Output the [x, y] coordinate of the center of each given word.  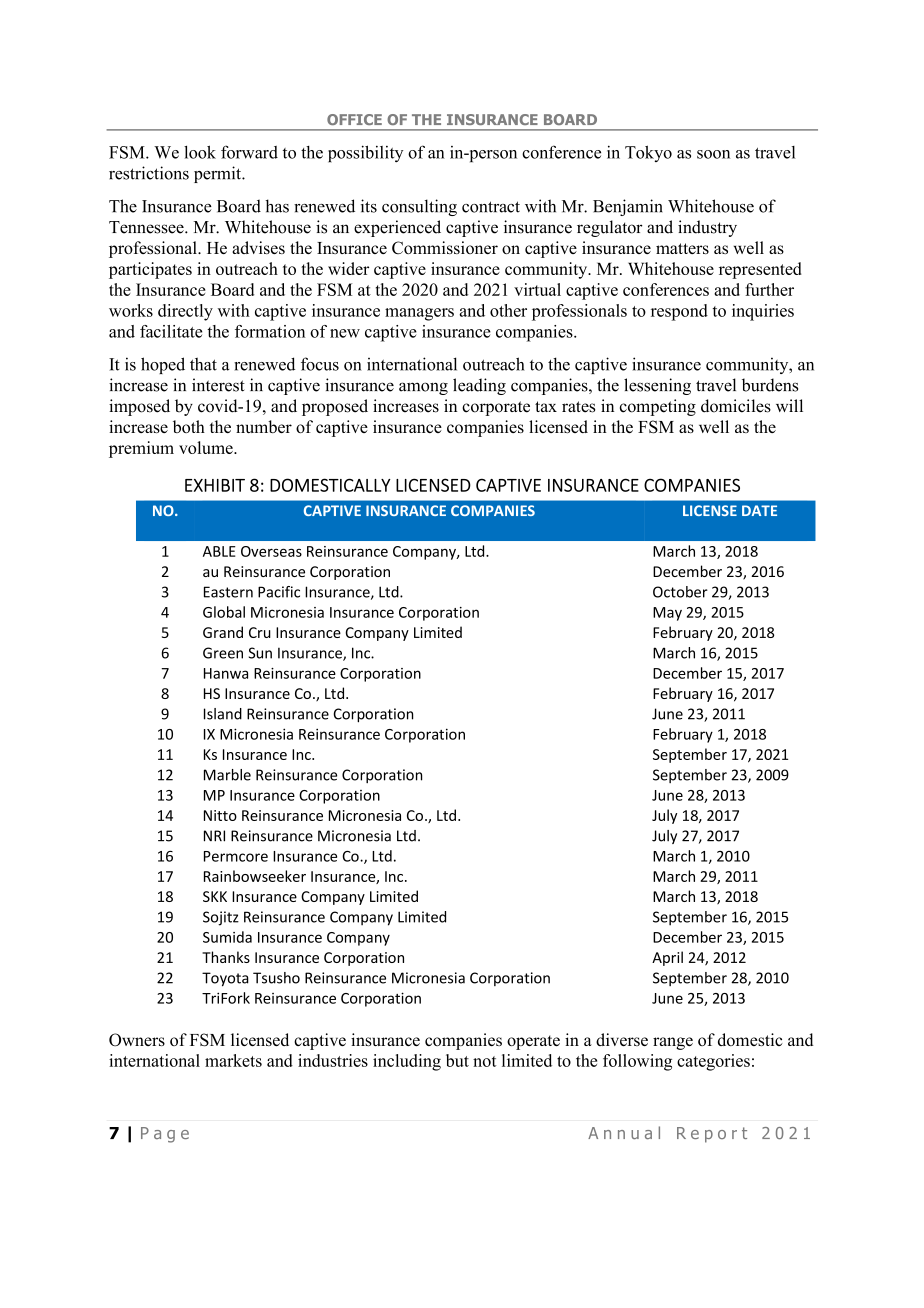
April [667, 958]
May [667, 614]
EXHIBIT [215, 485]
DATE [759, 510]
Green [223, 653]
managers [419, 314]
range [673, 1043]
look [200, 152]
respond [679, 312]
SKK [215, 896]
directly [185, 312]
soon [713, 154]
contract [491, 207]
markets [233, 1060]
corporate [496, 408]
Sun [260, 653]
